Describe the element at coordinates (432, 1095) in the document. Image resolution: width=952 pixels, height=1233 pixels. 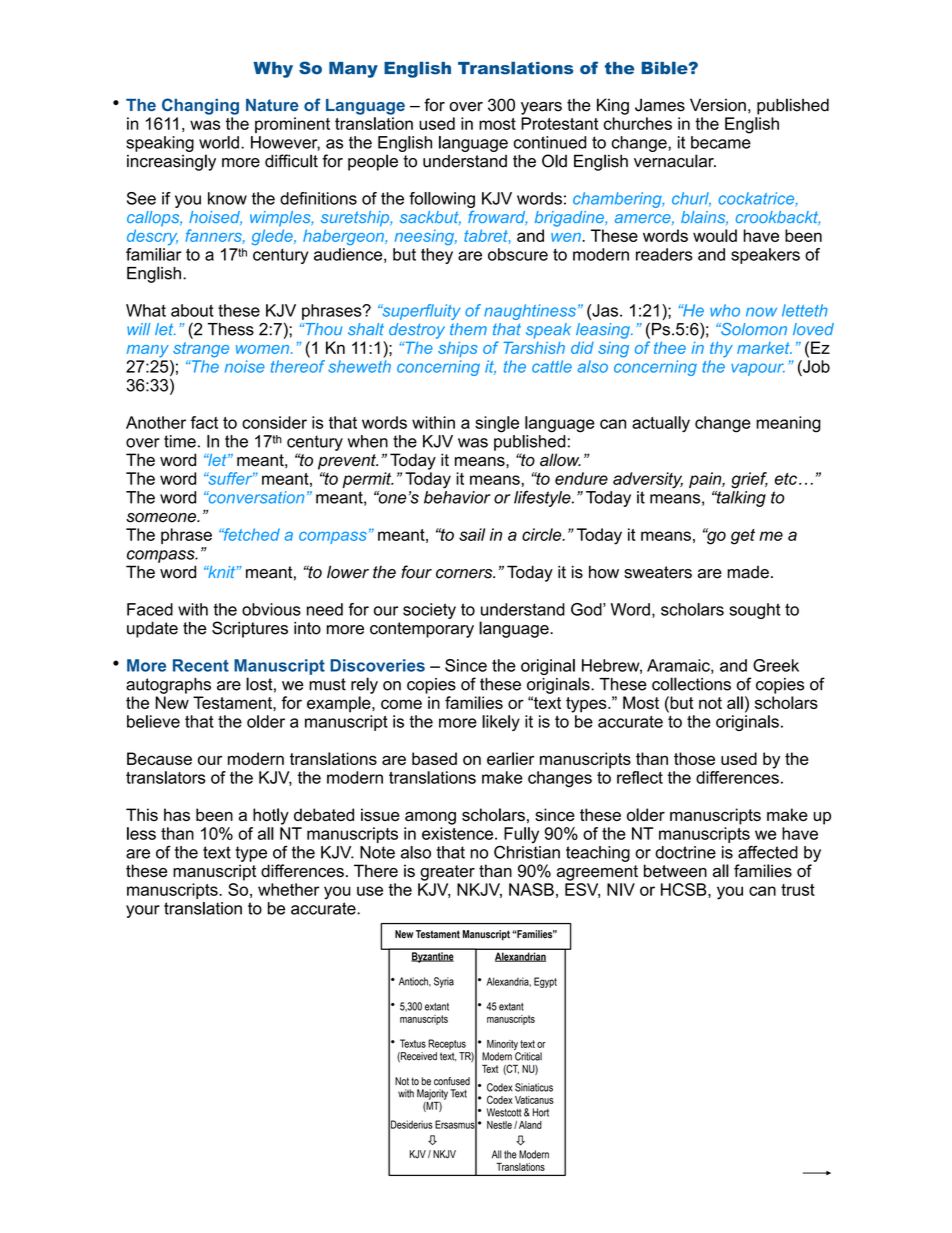
I see `Majority` at that location.
